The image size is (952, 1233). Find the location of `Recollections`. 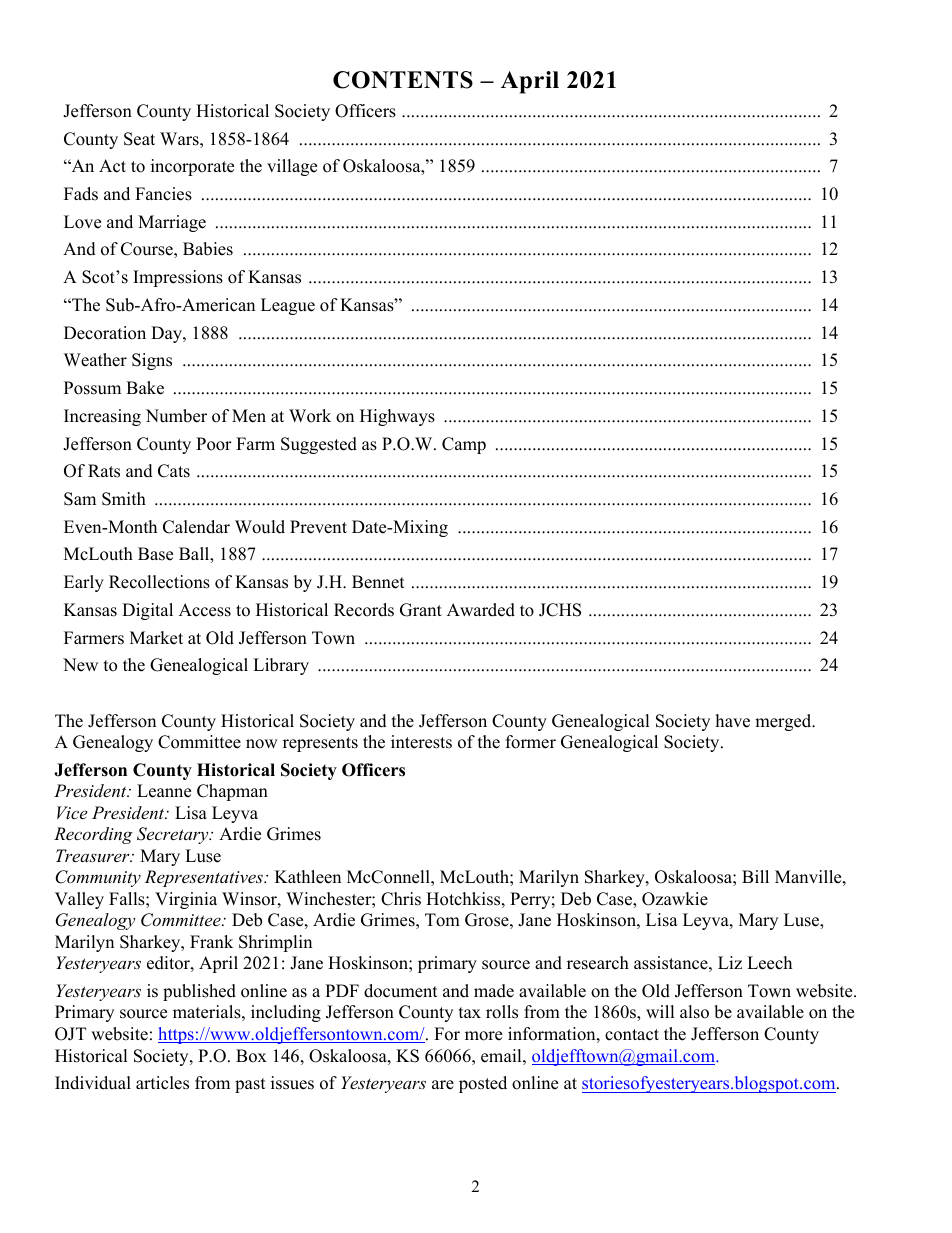

Recollections is located at coordinates (159, 582).
